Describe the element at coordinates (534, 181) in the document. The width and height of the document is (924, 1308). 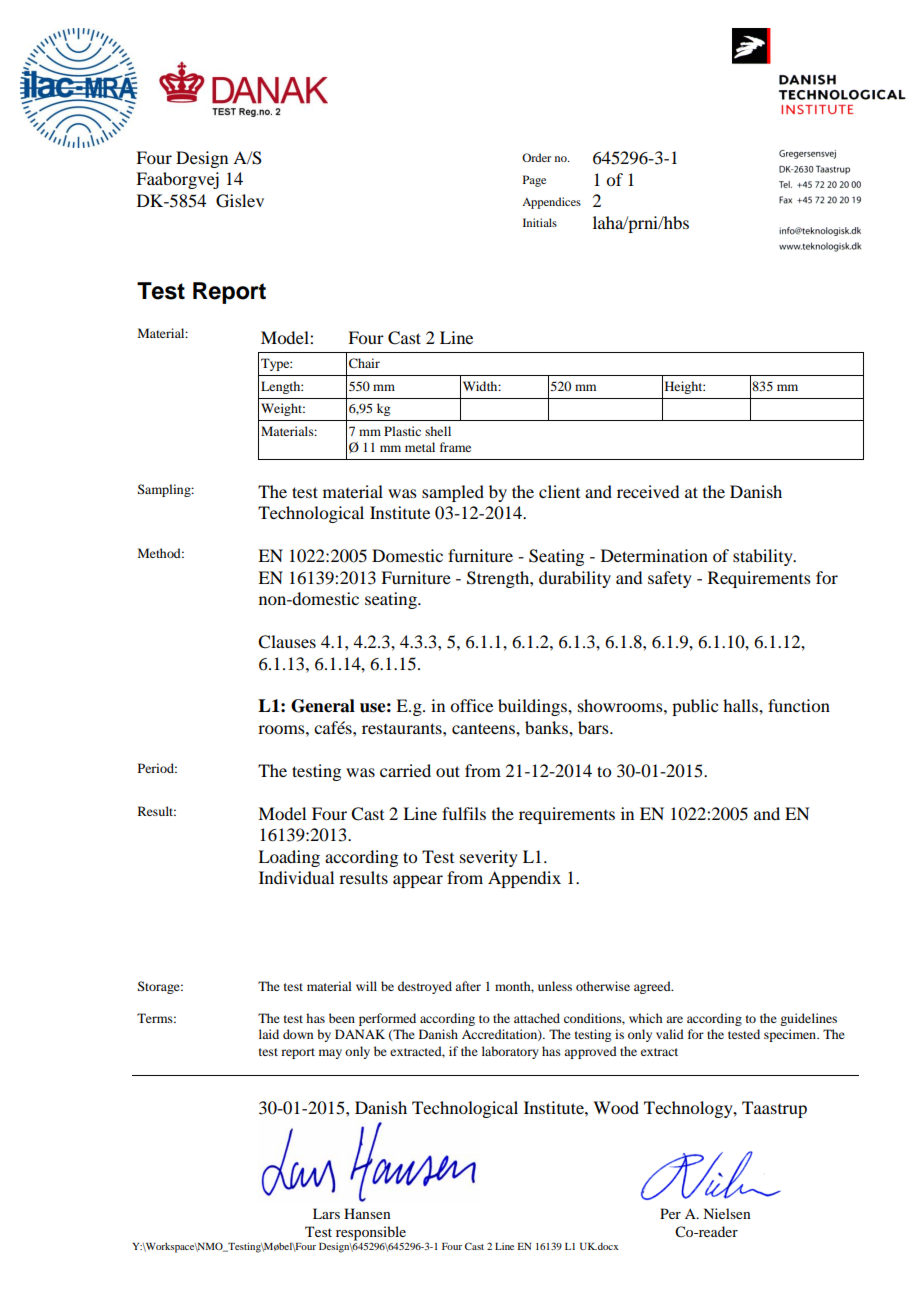
I see `Page` at that location.
